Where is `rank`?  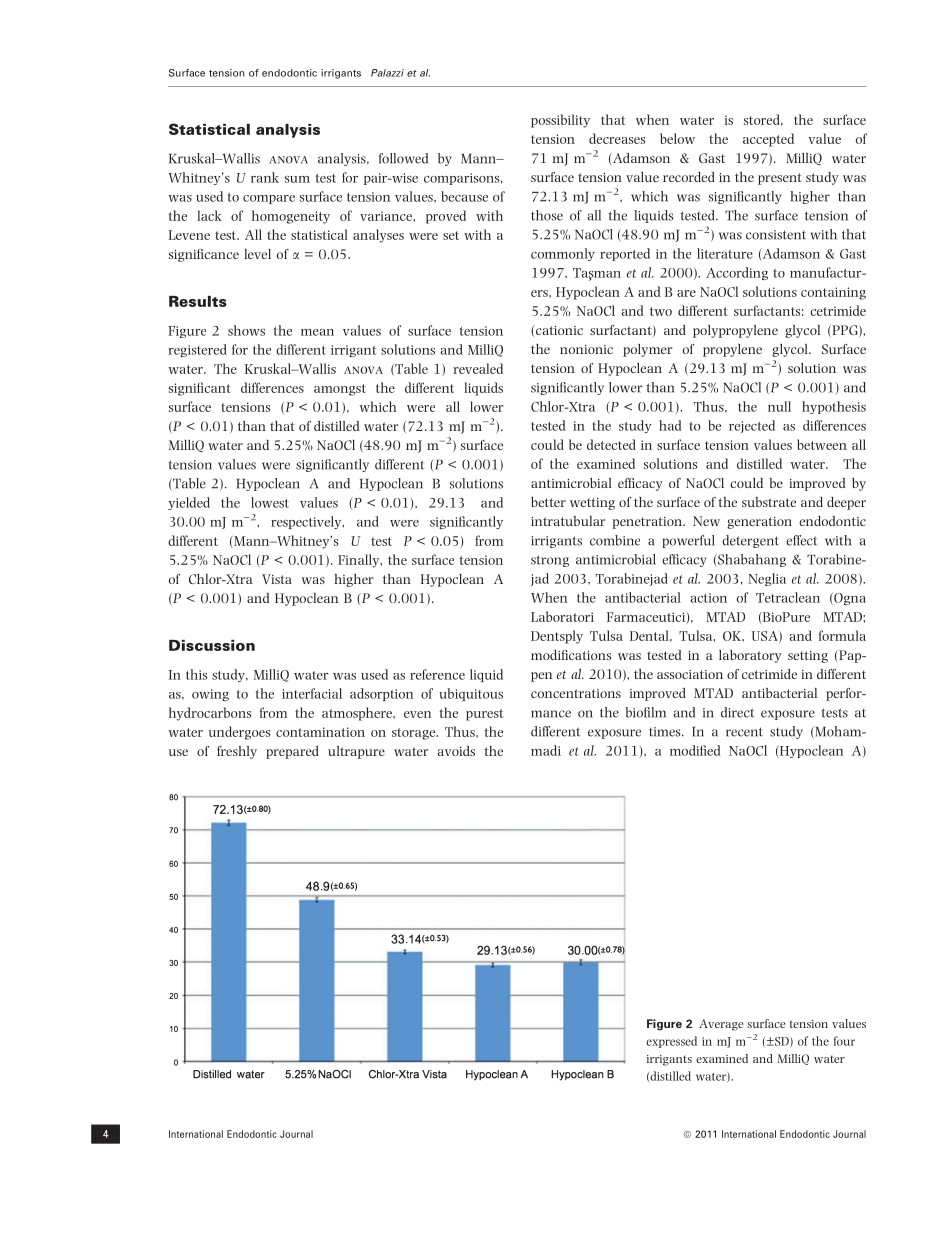 rank is located at coordinates (265, 177).
